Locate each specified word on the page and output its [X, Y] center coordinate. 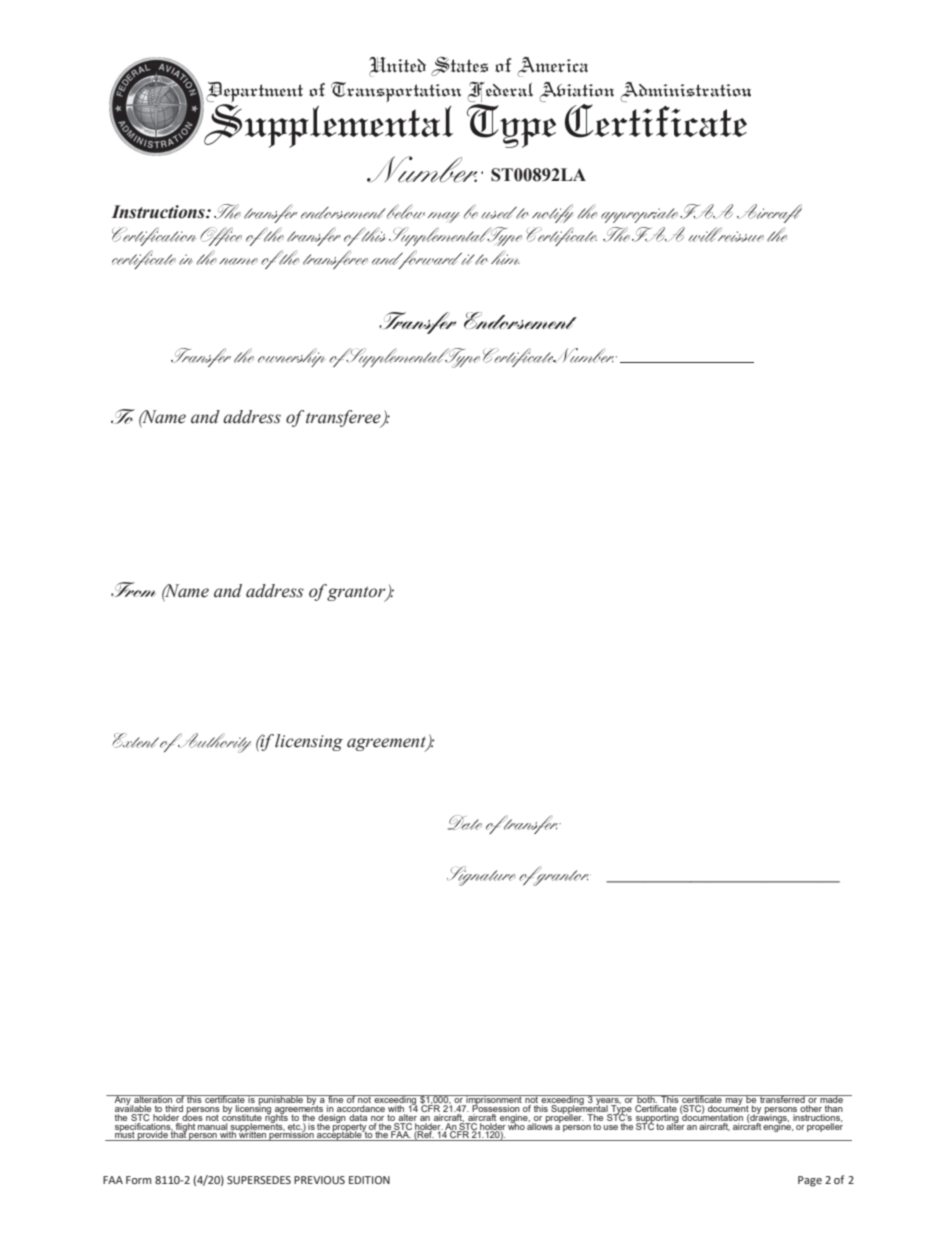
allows [540, 1125]
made [831, 1100]
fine [336, 1100]
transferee [344, 419]
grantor [357, 594]
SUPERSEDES [259, 1180]
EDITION [369, 1180]
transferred [782, 1099]
